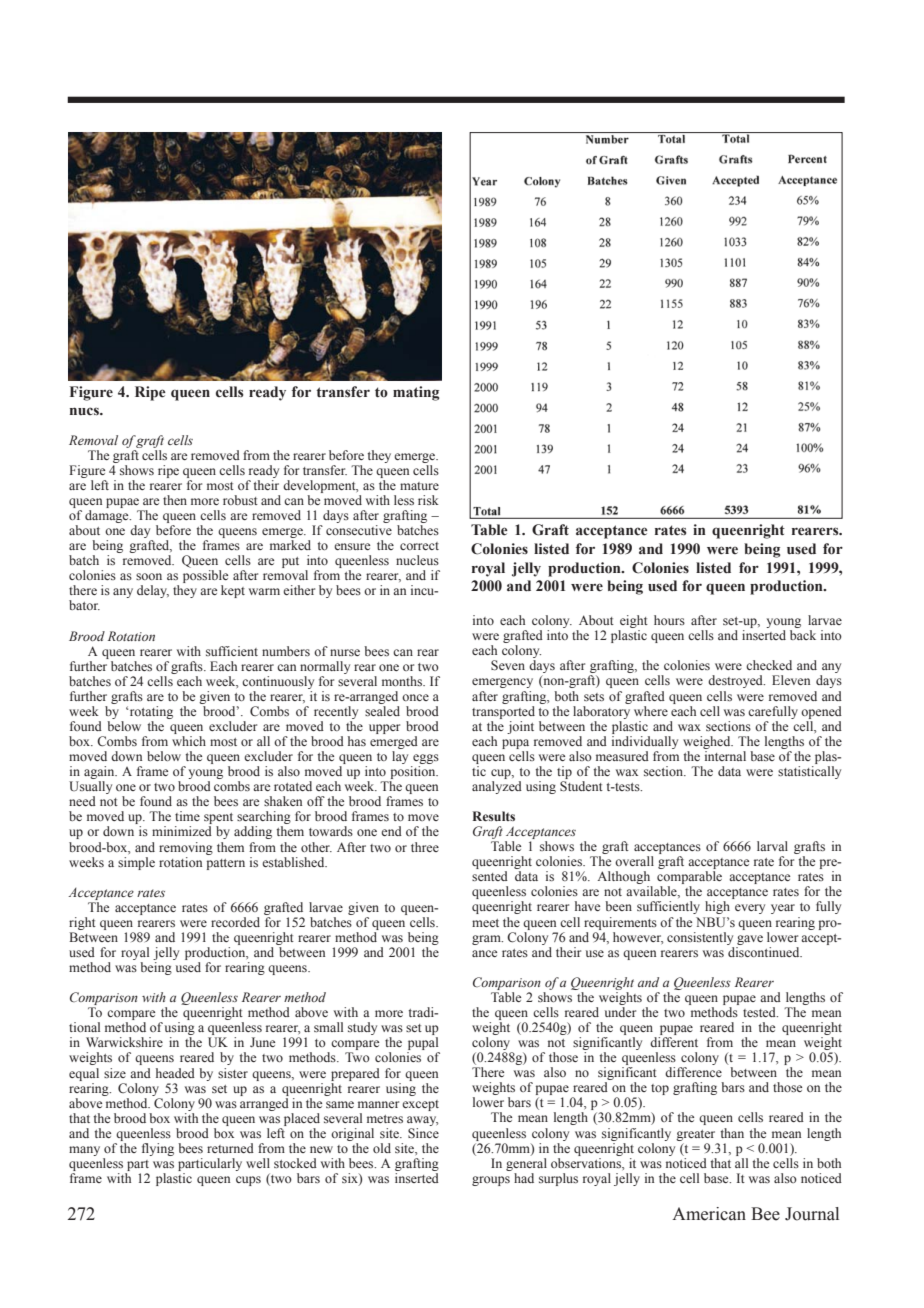 The width and height of the page is (924, 1308). Describe the element at coordinates (750, 940) in the page. I see `gave` at that location.
